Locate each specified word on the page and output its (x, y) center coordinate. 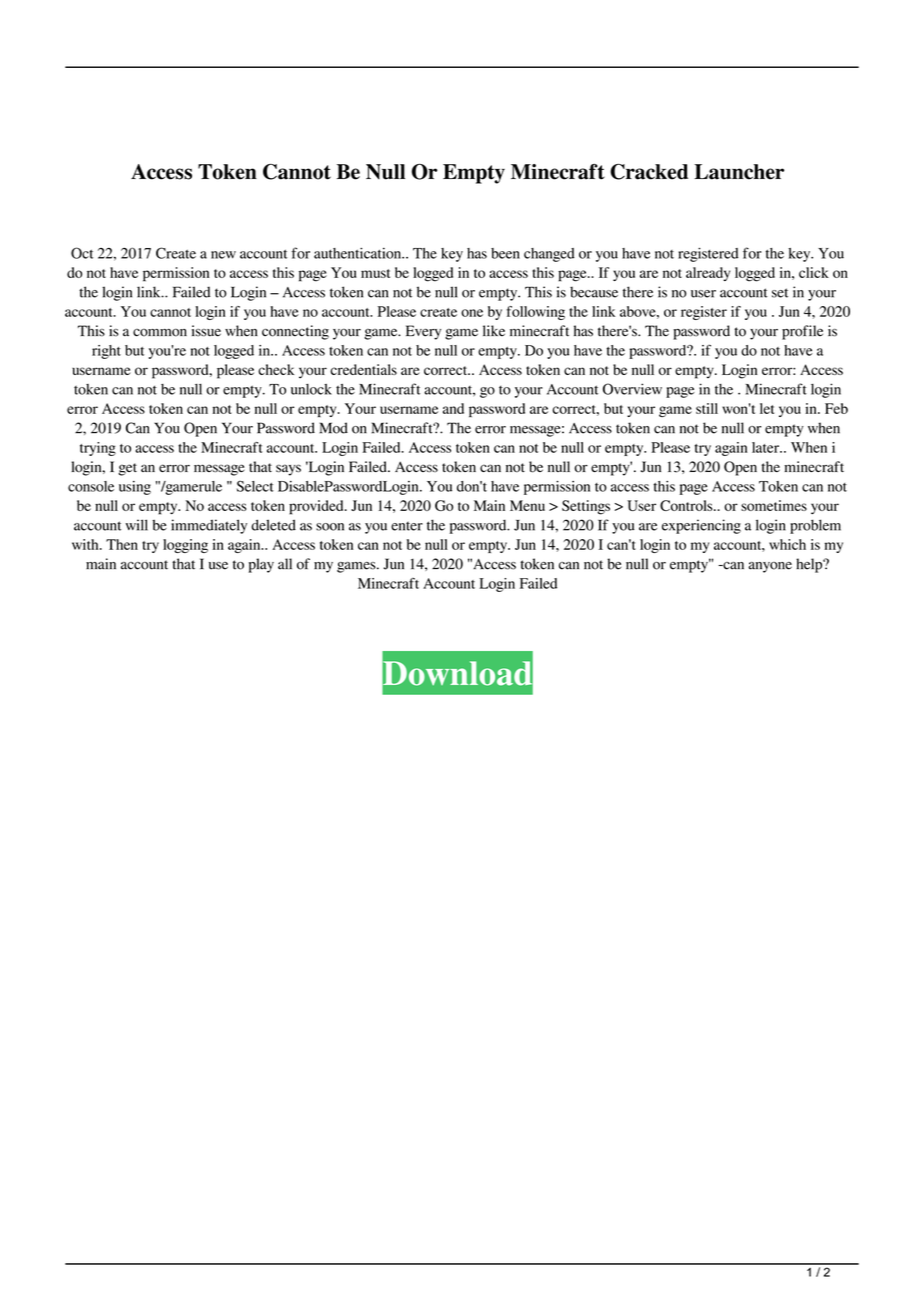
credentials (363, 369)
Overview (632, 389)
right (106, 352)
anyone (770, 567)
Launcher (739, 172)
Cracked (649, 172)
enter (407, 526)
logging (185, 546)
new (223, 255)
